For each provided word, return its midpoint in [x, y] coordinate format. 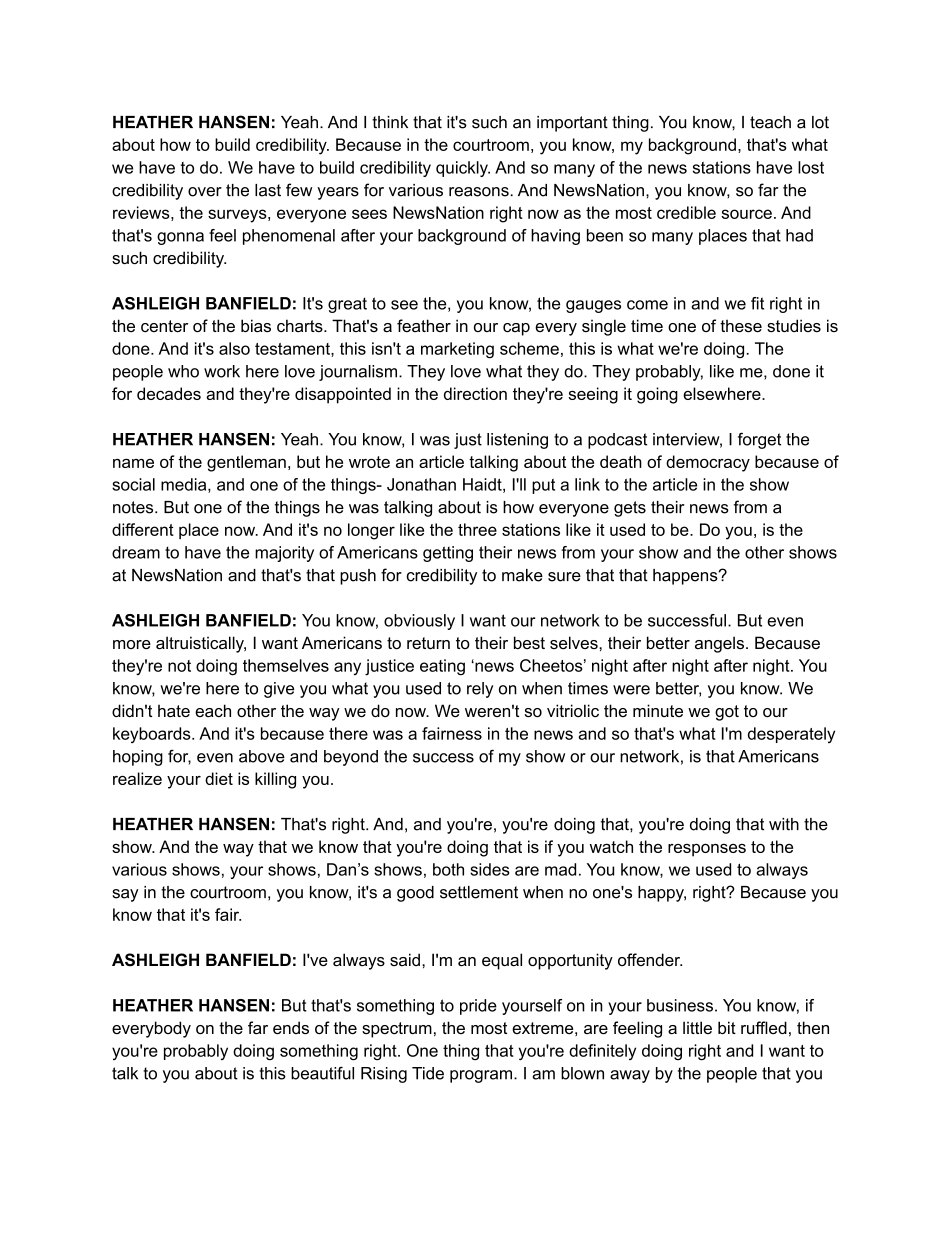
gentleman [246, 463]
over [205, 192]
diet [219, 778]
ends [291, 1027]
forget [759, 440]
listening [517, 441]
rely [480, 690]
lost [811, 167]
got [727, 713]
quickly [463, 169]
